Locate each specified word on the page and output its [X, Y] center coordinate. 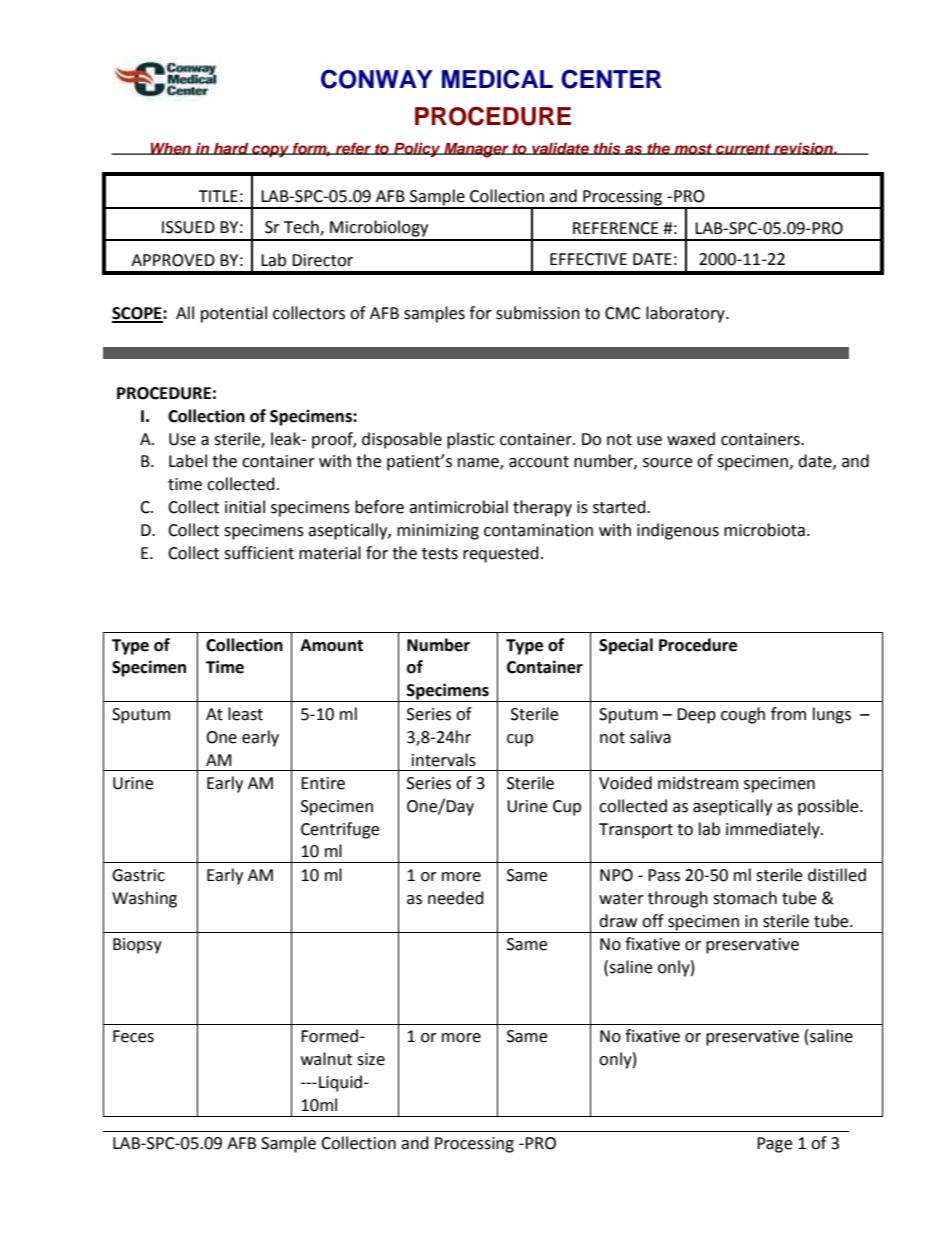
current [743, 149]
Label [188, 461]
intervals [444, 760]
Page [774, 1145]
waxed [691, 439]
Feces [133, 1036]
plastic [471, 440]
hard [231, 149]
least [245, 714]
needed [456, 898]
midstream [698, 783]
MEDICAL [497, 79]
